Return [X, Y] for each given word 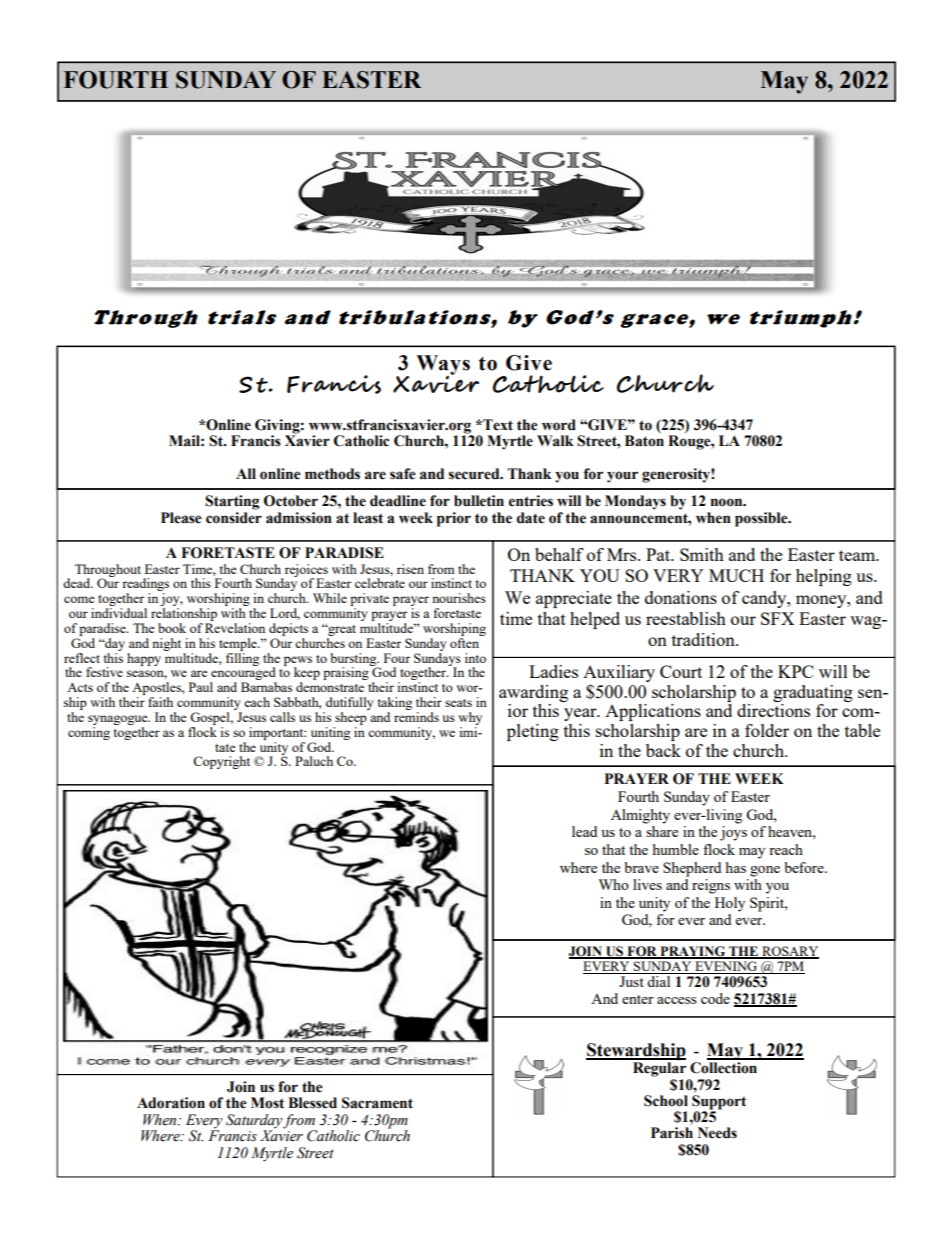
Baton [644, 441]
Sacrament [377, 1103]
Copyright [221, 762]
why [470, 718]
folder [767, 730]
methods [332, 474]
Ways [443, 366]
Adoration [171, 1103]
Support [719, 1103]
